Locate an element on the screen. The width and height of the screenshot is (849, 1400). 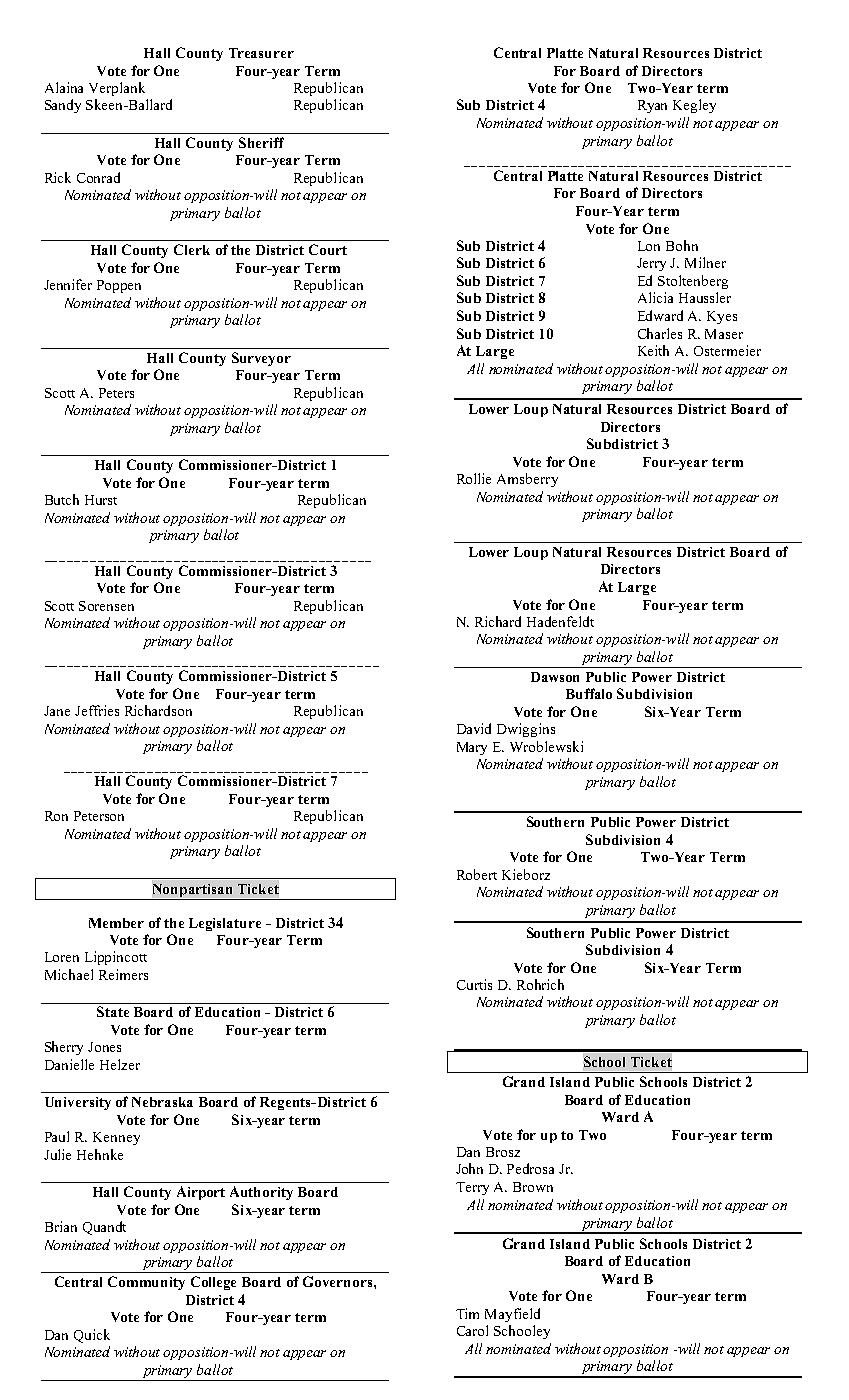
Jeffries is located at coordinates (97, 710).
